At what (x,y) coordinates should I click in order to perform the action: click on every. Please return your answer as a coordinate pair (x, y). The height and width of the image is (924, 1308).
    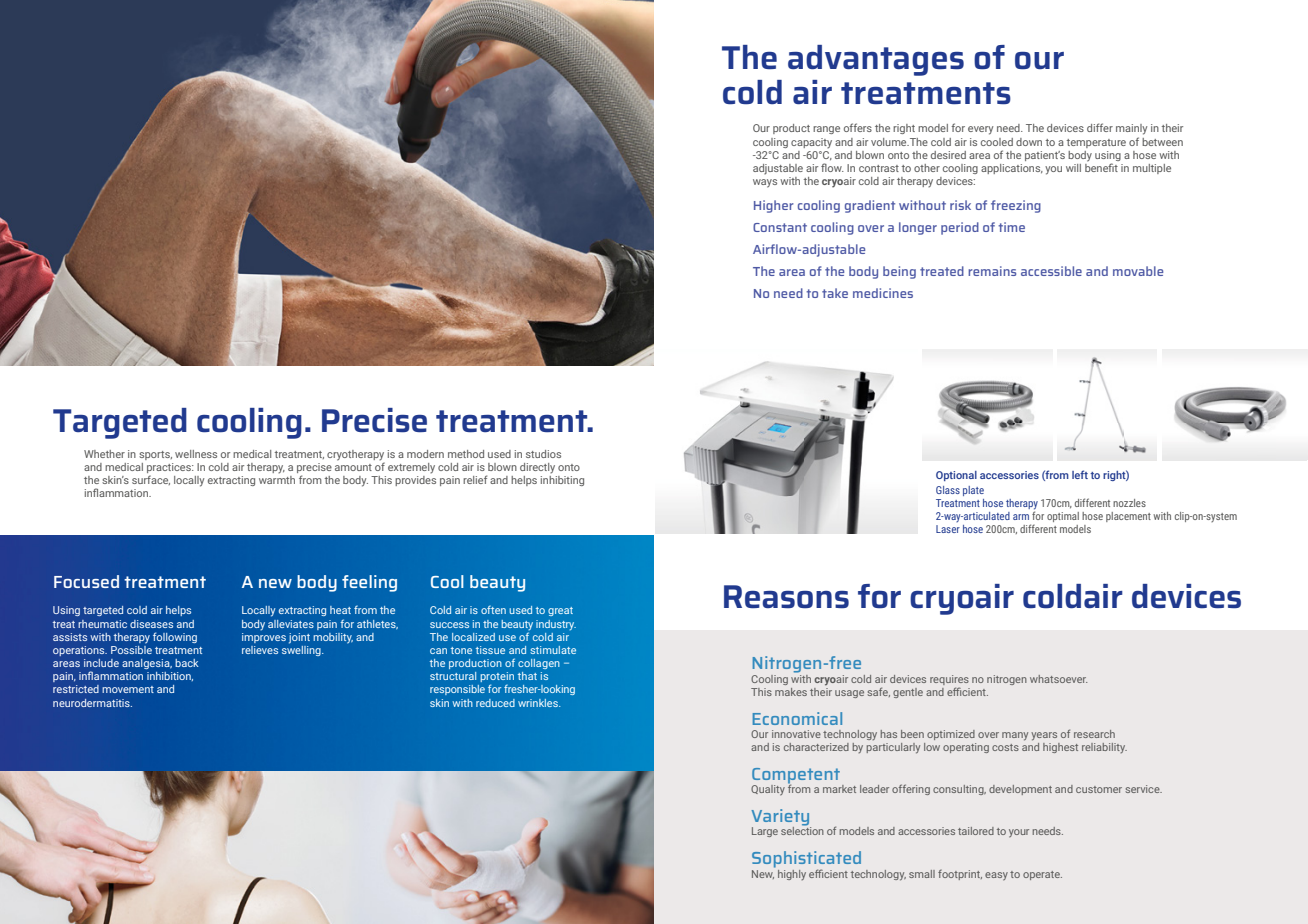
    Looking at the image, I should click on (980, 130).
